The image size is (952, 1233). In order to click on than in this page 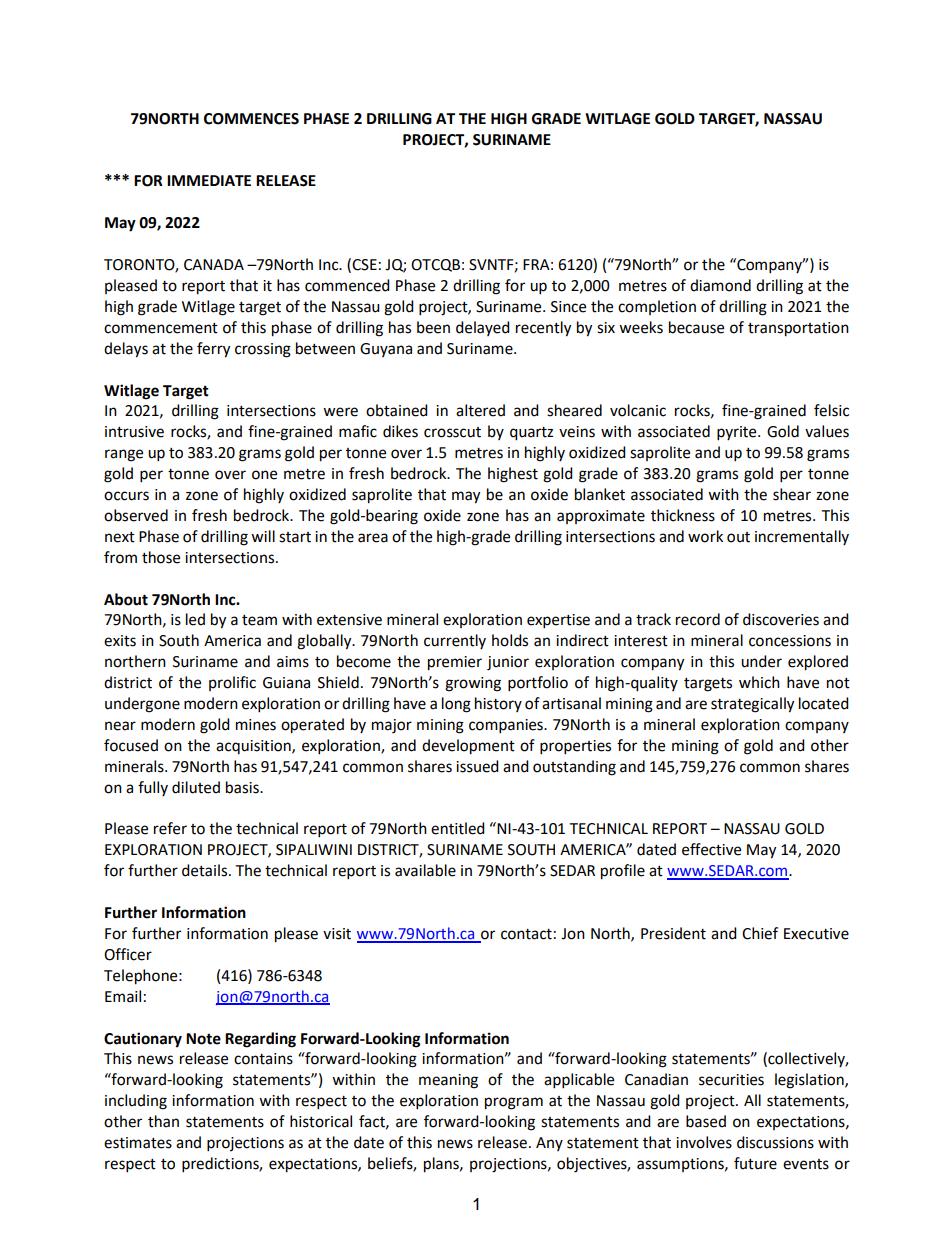, I will do `click(163, 1121)`.
